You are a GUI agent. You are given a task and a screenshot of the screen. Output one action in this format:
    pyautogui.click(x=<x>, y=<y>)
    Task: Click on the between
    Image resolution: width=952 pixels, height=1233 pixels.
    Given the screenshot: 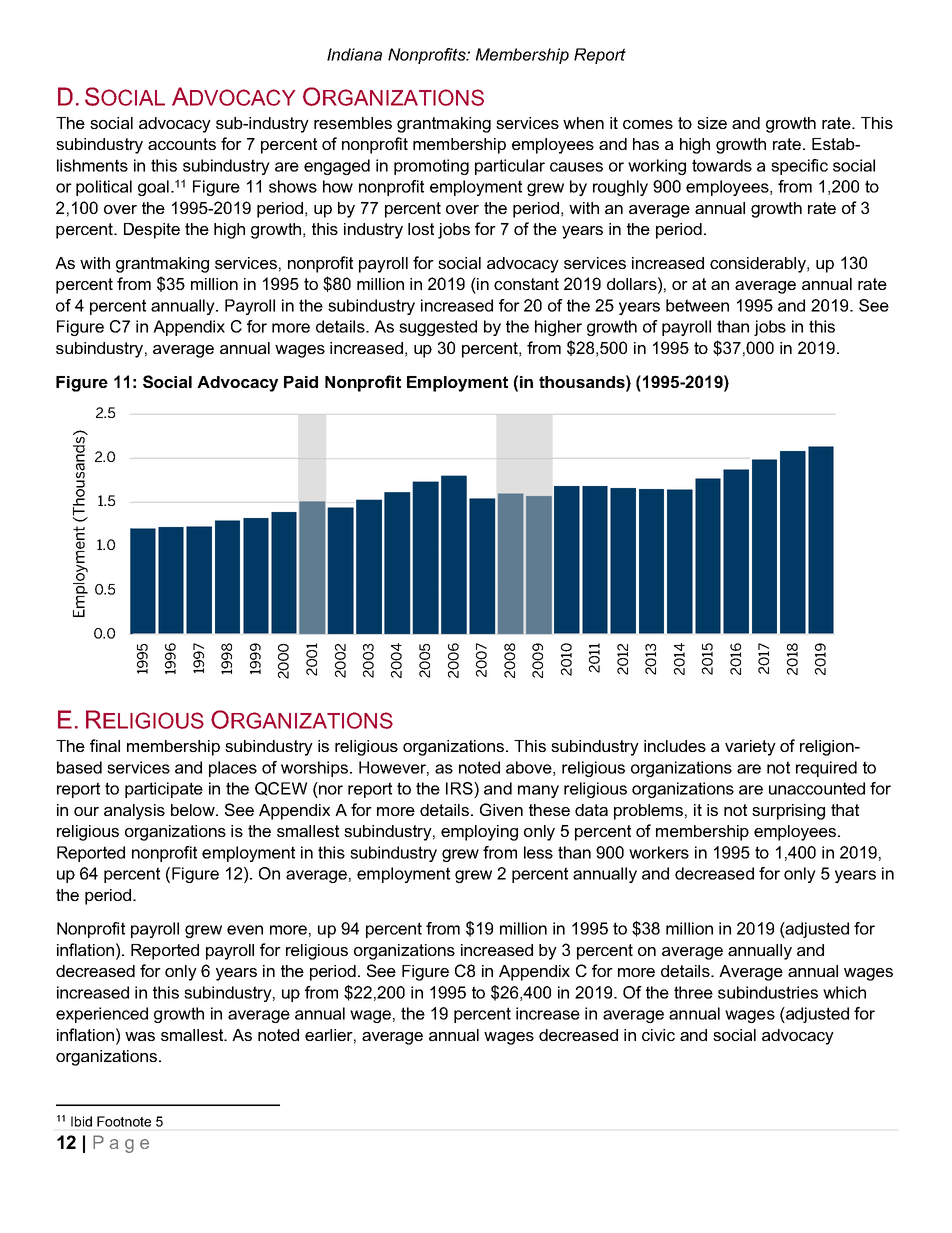 What is the action you would take?
    pyautogui.click(x=697, y=305)
